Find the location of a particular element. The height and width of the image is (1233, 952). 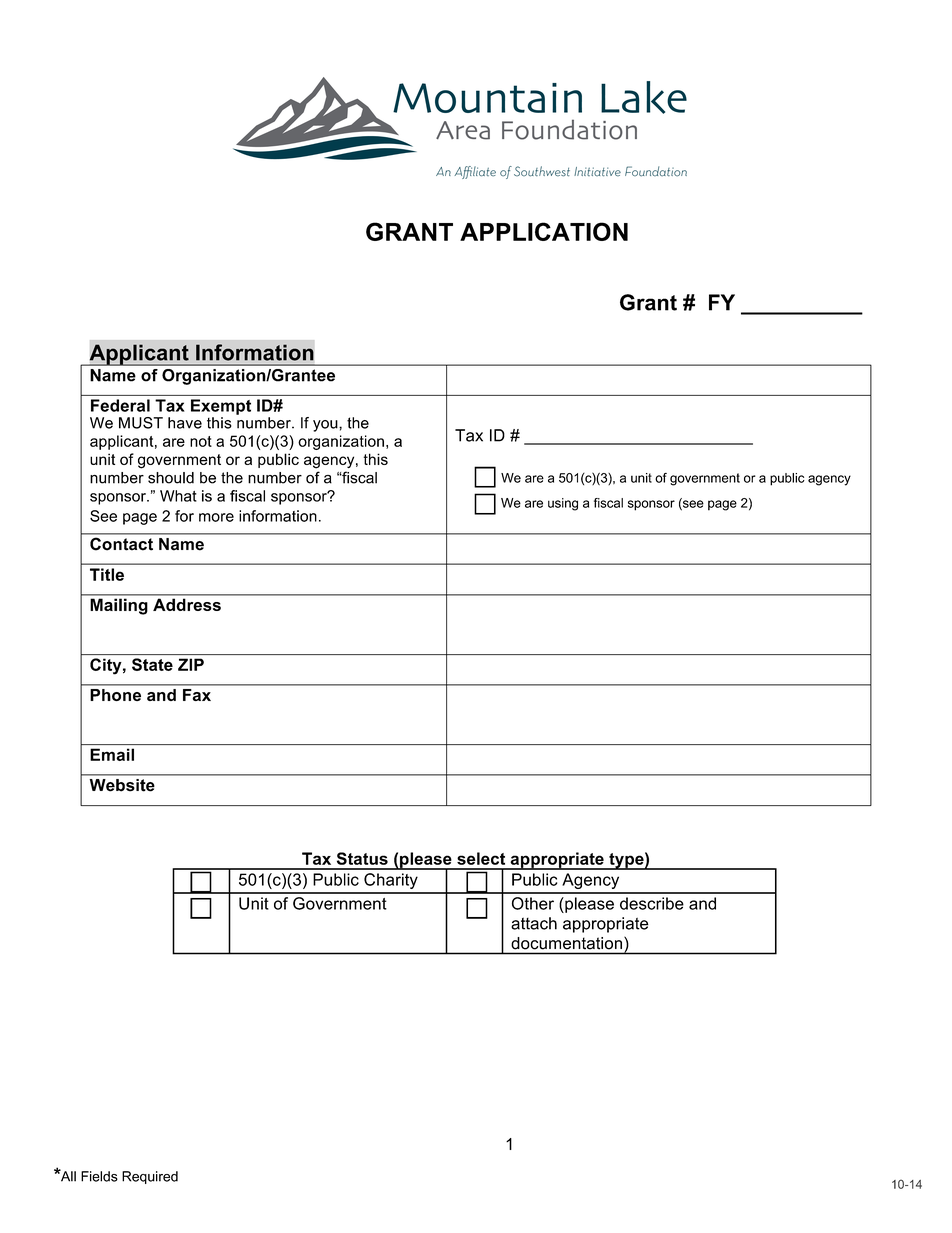

APPLICATION is located at coordinates (544, 231).
